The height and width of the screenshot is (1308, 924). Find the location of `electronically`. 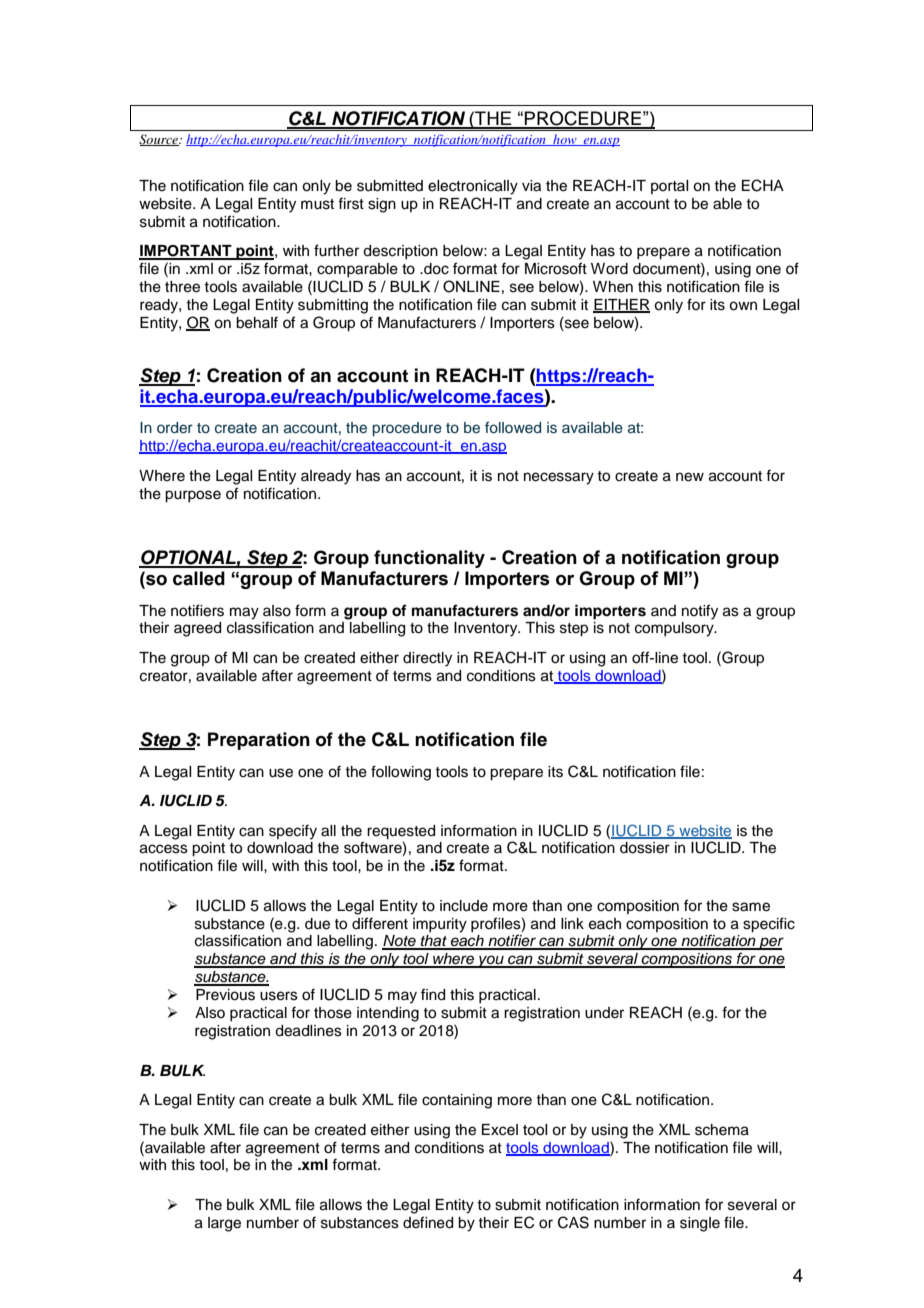

electronically is located at coordinates (473, 187).
